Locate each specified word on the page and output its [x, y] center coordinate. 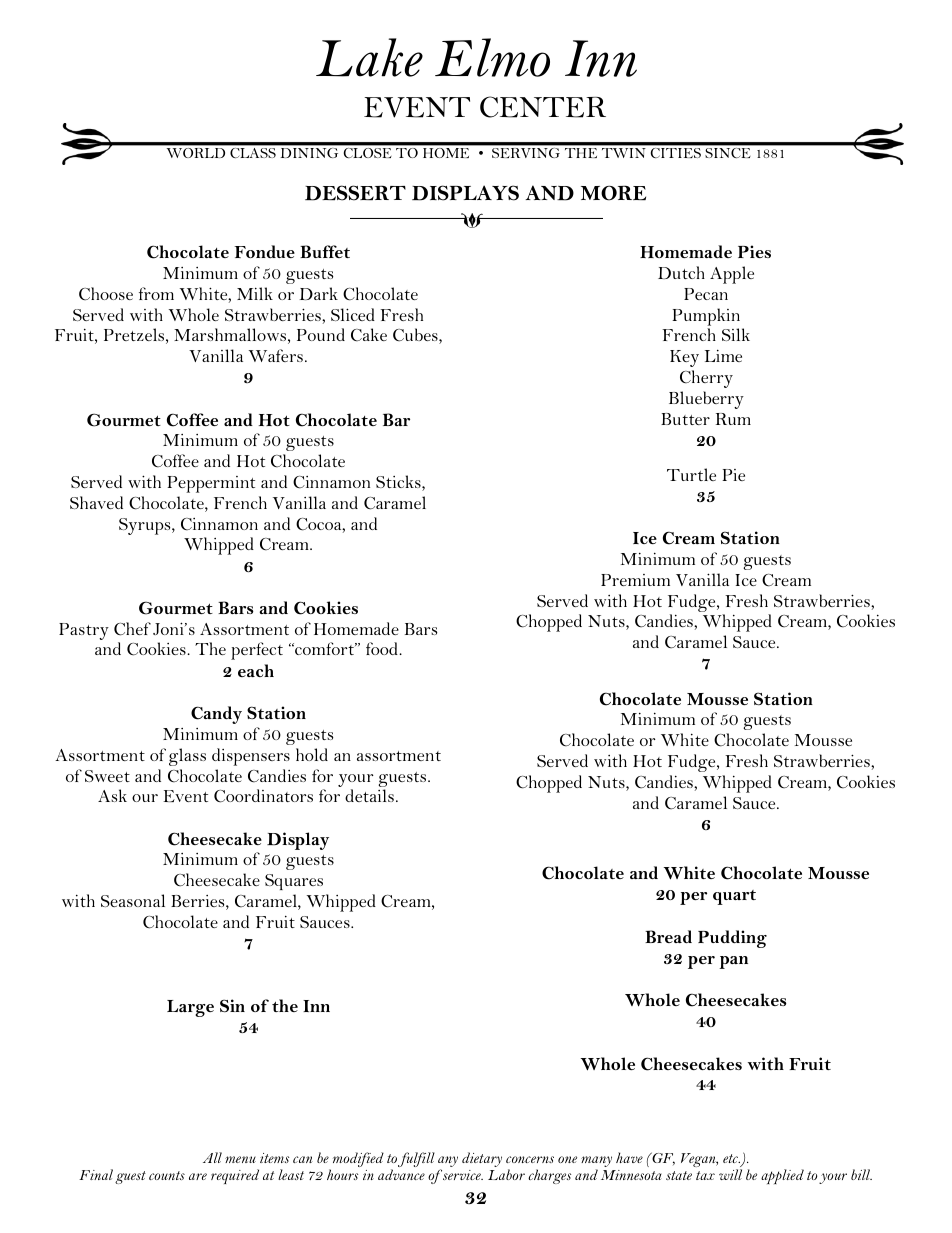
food [383, 648]
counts [167, 1175]
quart [734, 897]
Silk [736, 334]
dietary [482, 1159]
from [156, 293]
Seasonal [133, 900]
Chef [132, 629]
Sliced [353, 314]
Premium [635, 580]
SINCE [728, 153]
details [369, 795]
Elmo [492, 57]
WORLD [196, 153]
